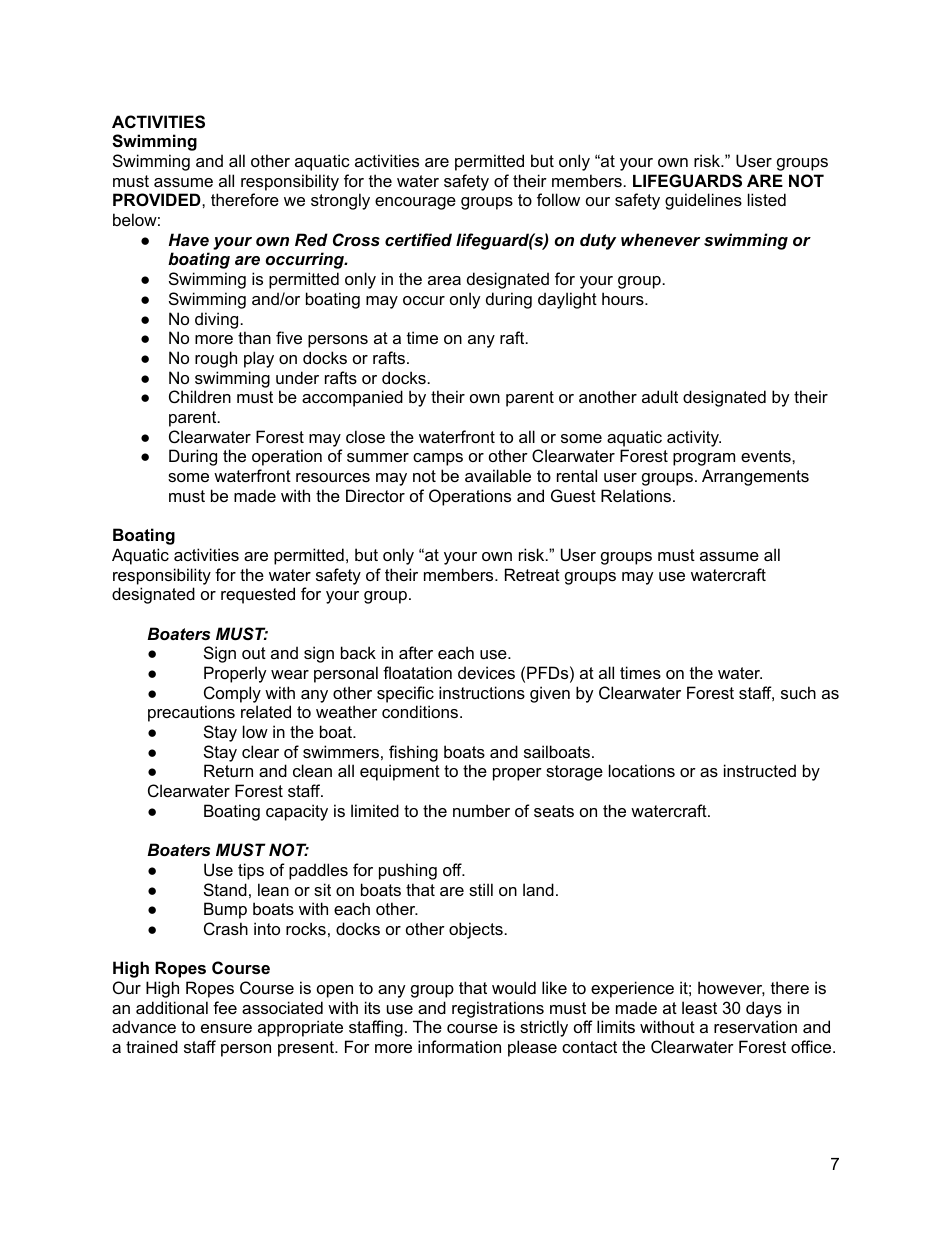  What do you see at coordinates (486, 672) in the screenshot?
I see `devices` at bounding box center [486, 672].
